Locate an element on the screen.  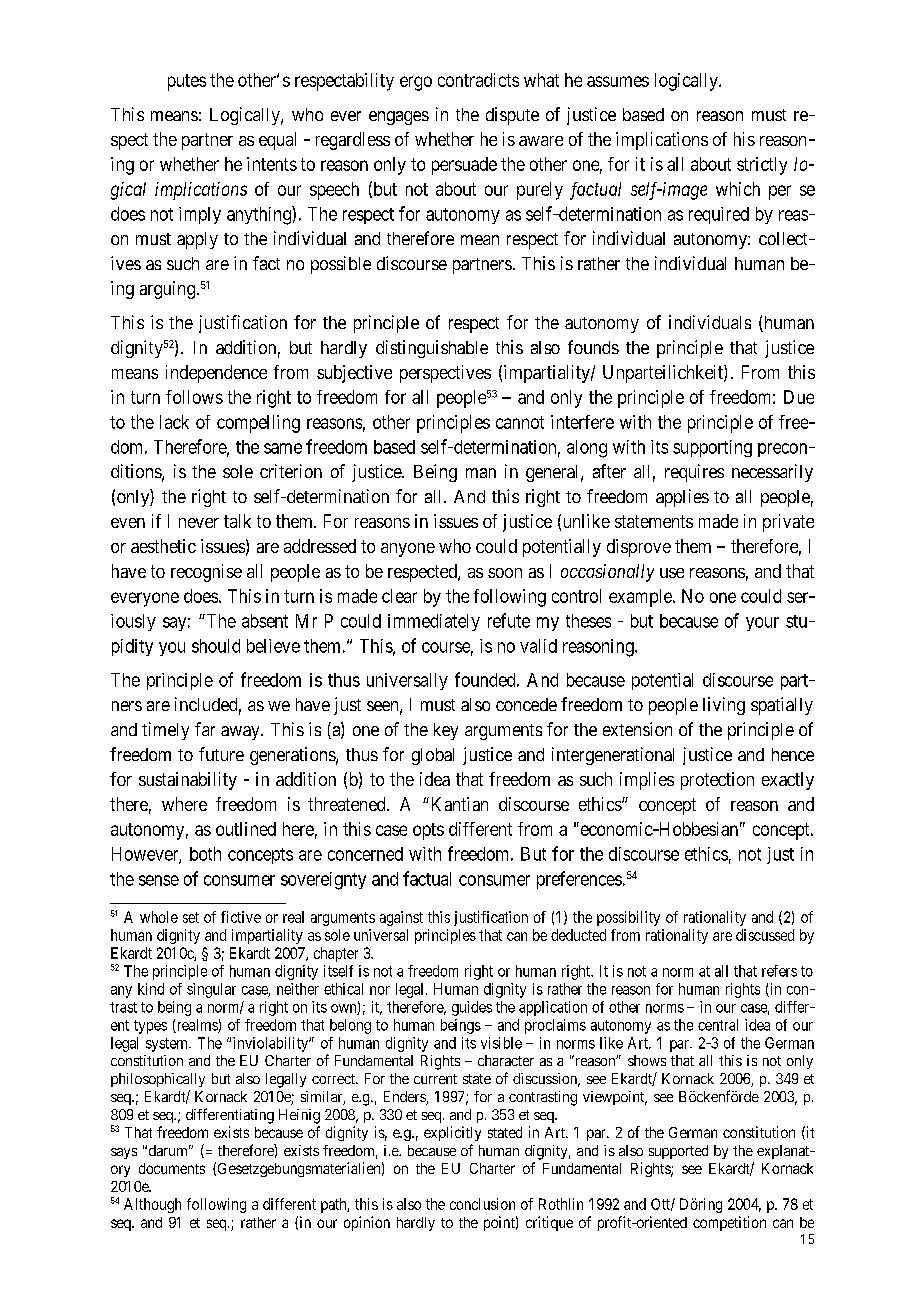
conclusion is located at coordinates (482, 1204).
